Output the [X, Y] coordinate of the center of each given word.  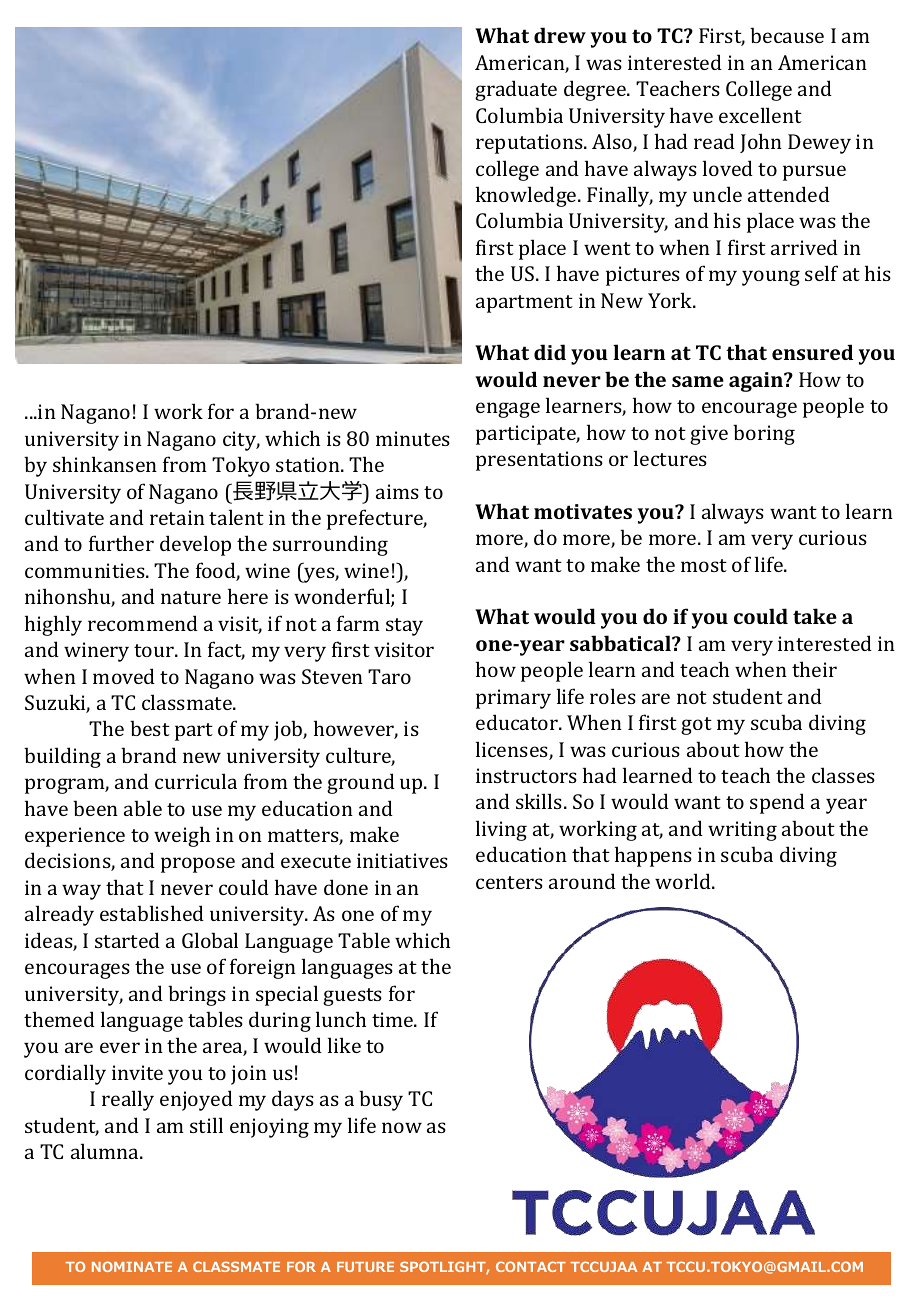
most [704, 565]
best [150, 728]
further [121, 543]
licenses [513, 750]
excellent [760, 115]
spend [777, 803]
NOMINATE [132, 1266]
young [771, 278]
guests [352, 997]
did [550, 352]
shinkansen [105, 464]
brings [197, 995]
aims [397, 491]
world [684, 881]
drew [560, 35]
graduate [516, 90]
